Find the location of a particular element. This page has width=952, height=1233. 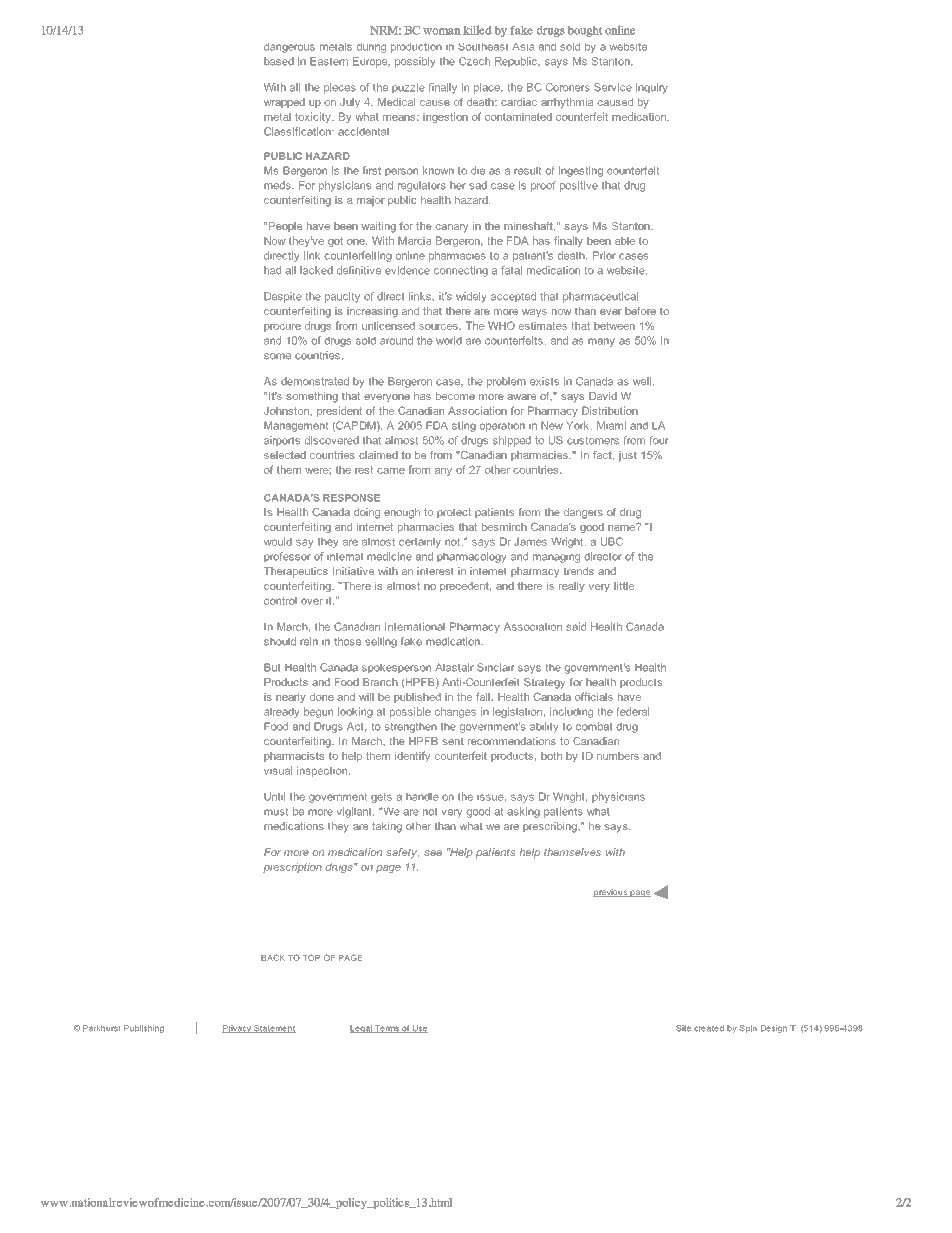

must is located at coordinates (276, 811).
